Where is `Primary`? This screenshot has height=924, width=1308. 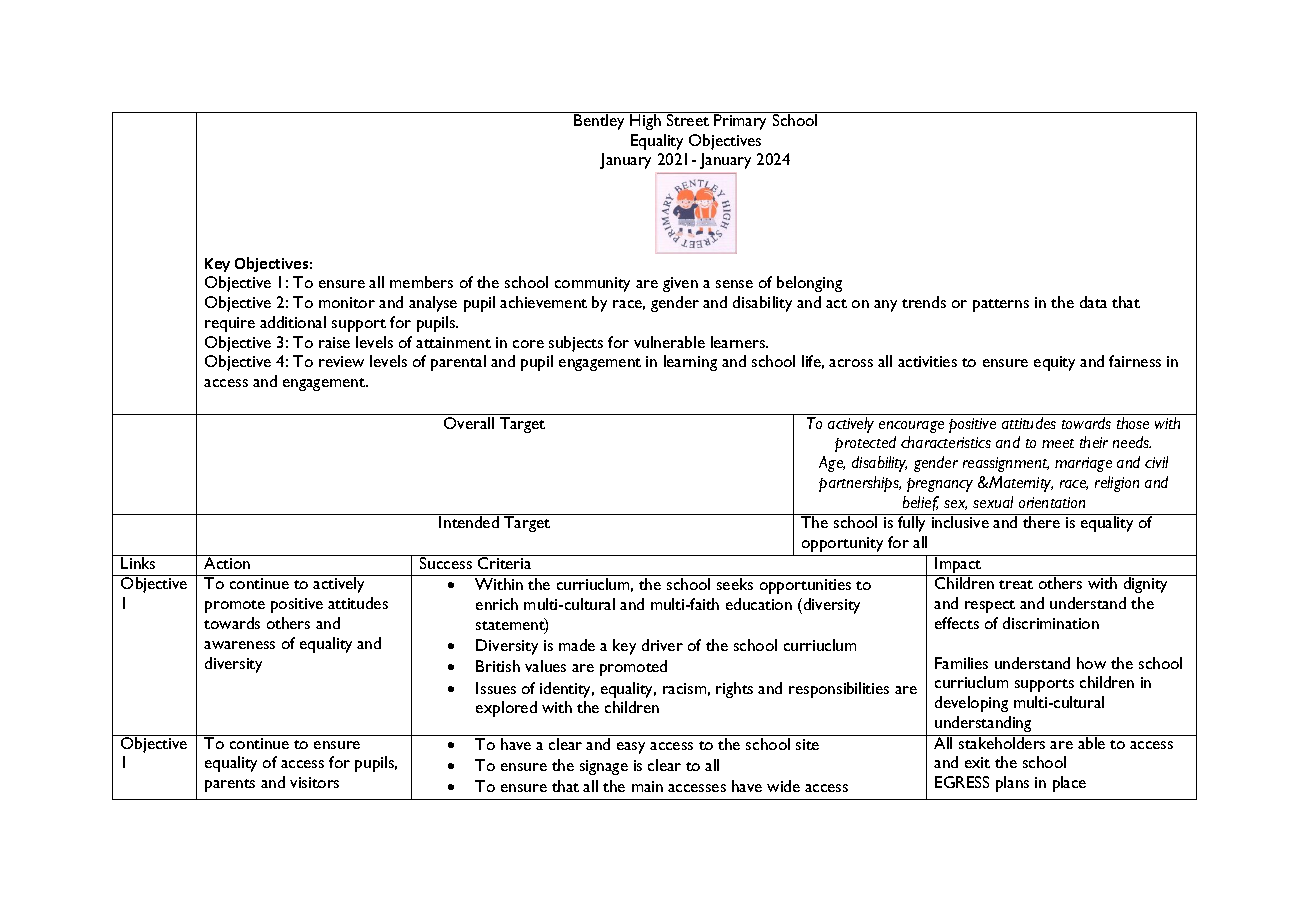 Primary is located at coordinates (741, 121).
